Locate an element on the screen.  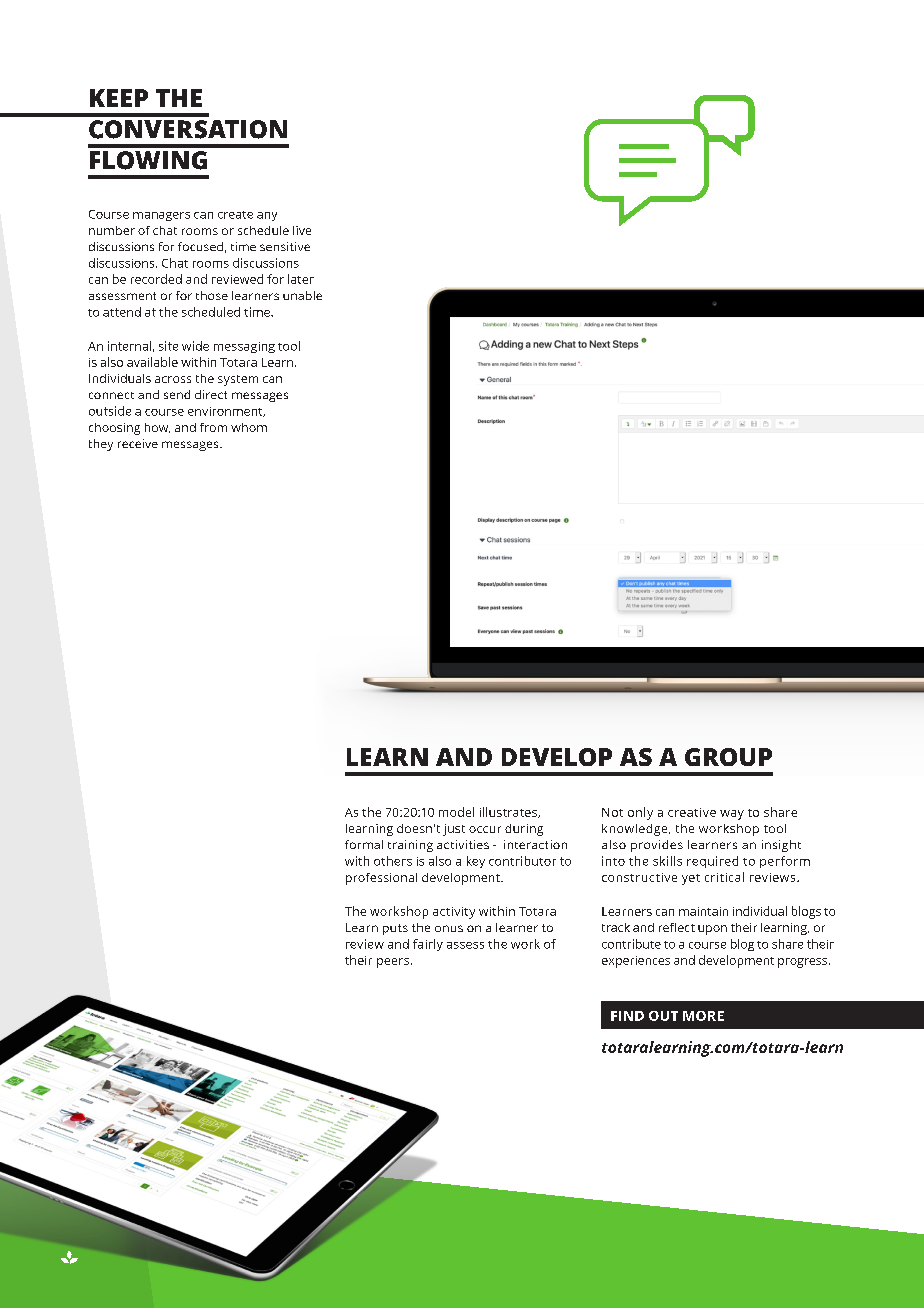
whom is located at coordinates (249, 427).
